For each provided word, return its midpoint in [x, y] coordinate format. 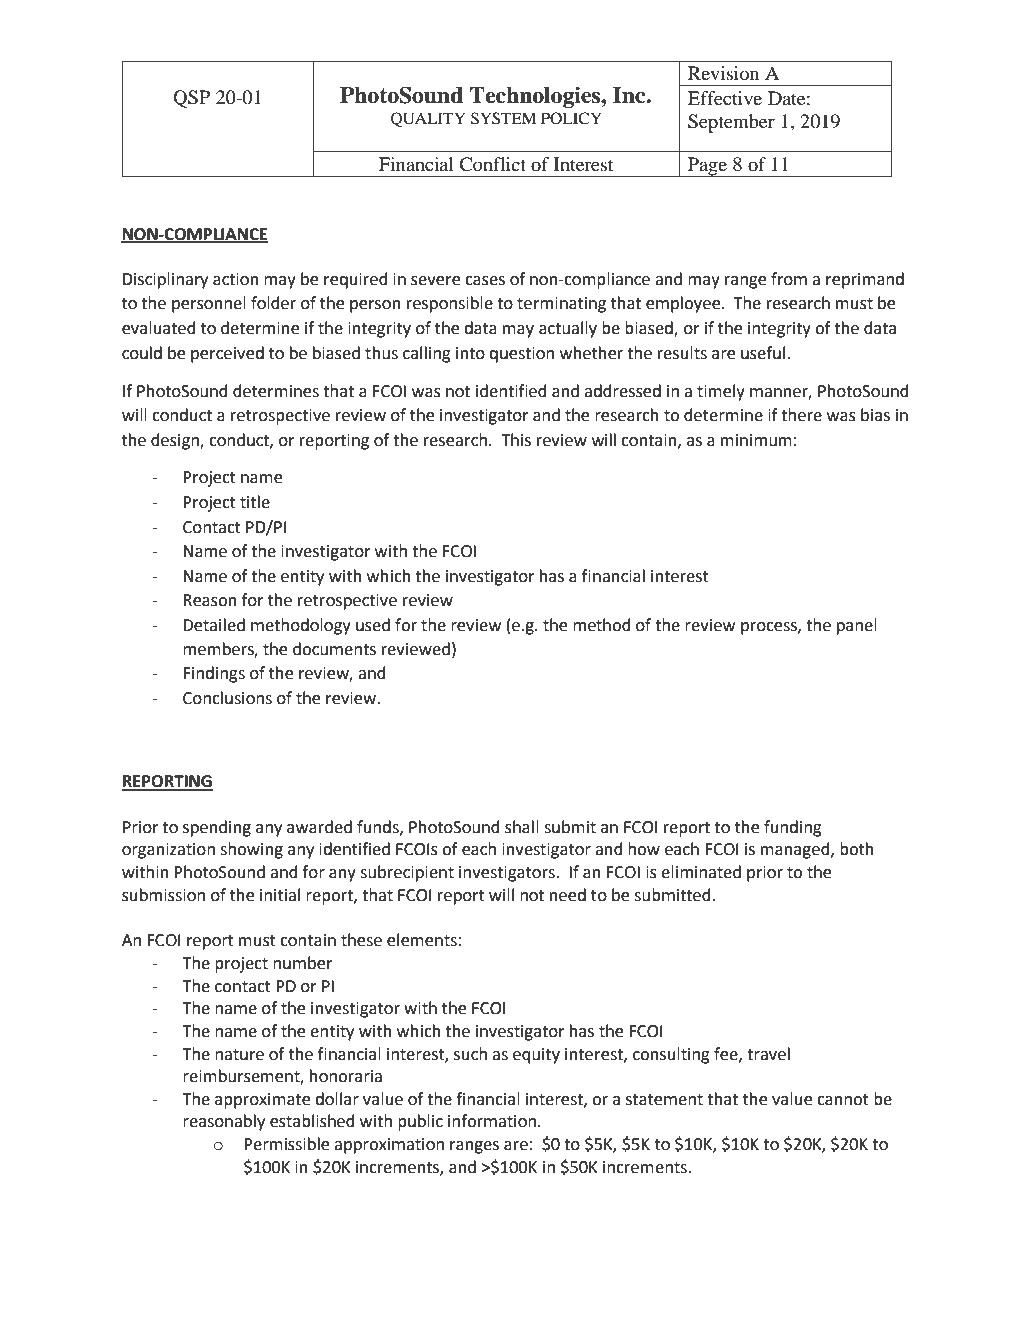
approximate [262, 1101]
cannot [843, 1100]
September [731, 123]
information [492, 1121]
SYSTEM [503, 118]
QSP [191, 99]
